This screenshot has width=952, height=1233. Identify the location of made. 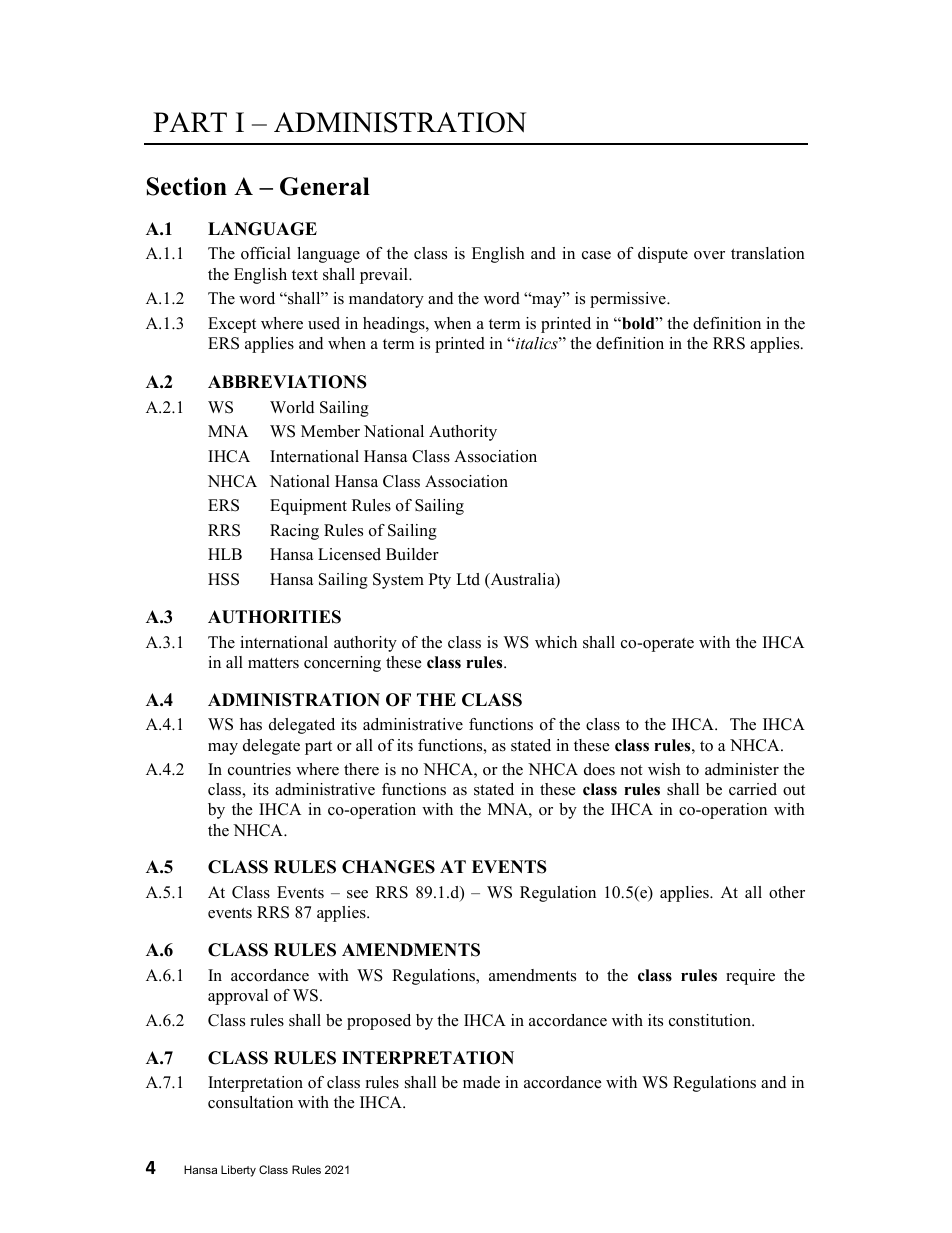
(481, 1082).
